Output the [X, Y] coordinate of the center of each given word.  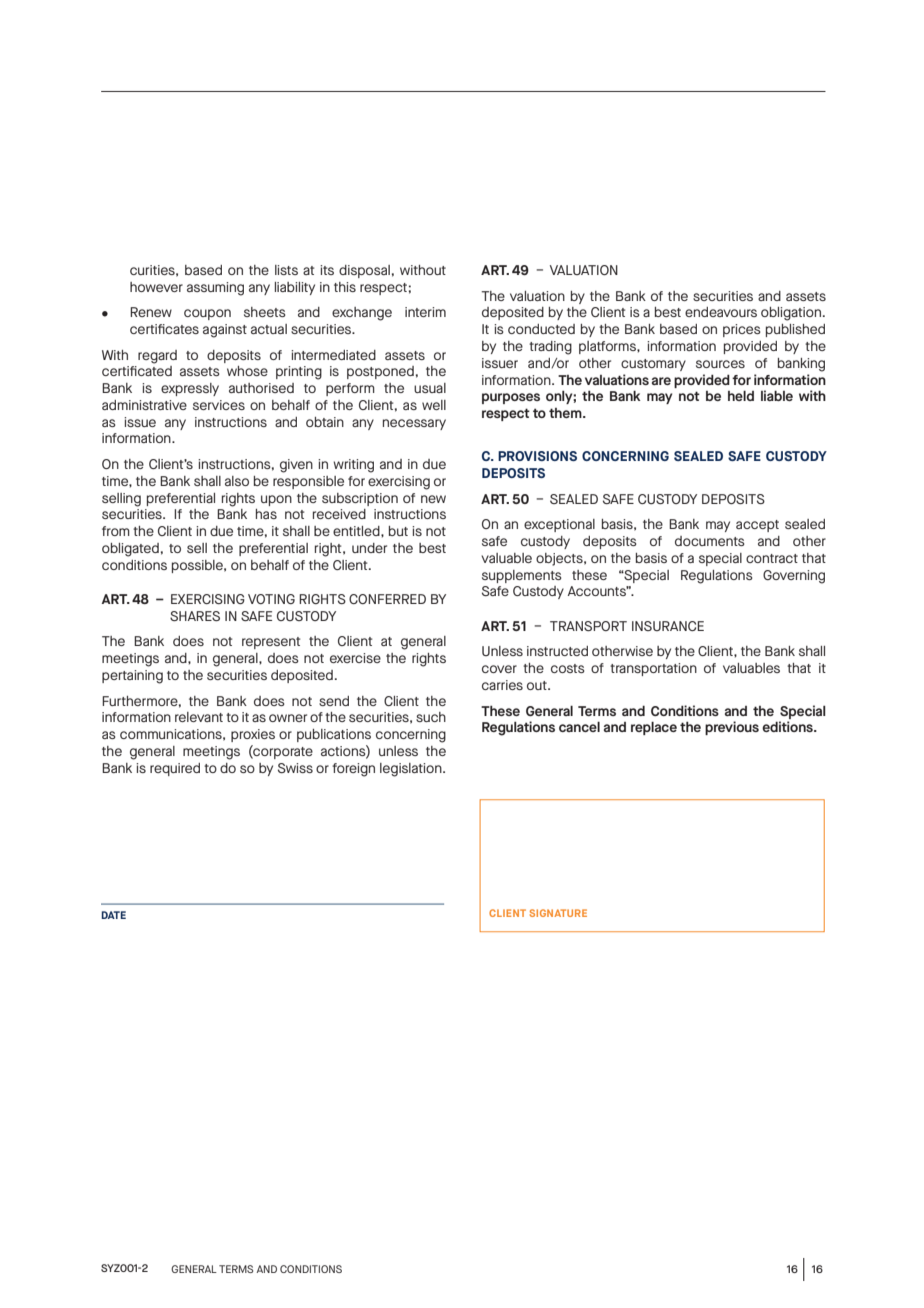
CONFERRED [387, 599]
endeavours [721, 312]
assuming [215, 289]
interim [425, 312]
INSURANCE [668, 626]
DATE [113, 915]
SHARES [195, 616]
